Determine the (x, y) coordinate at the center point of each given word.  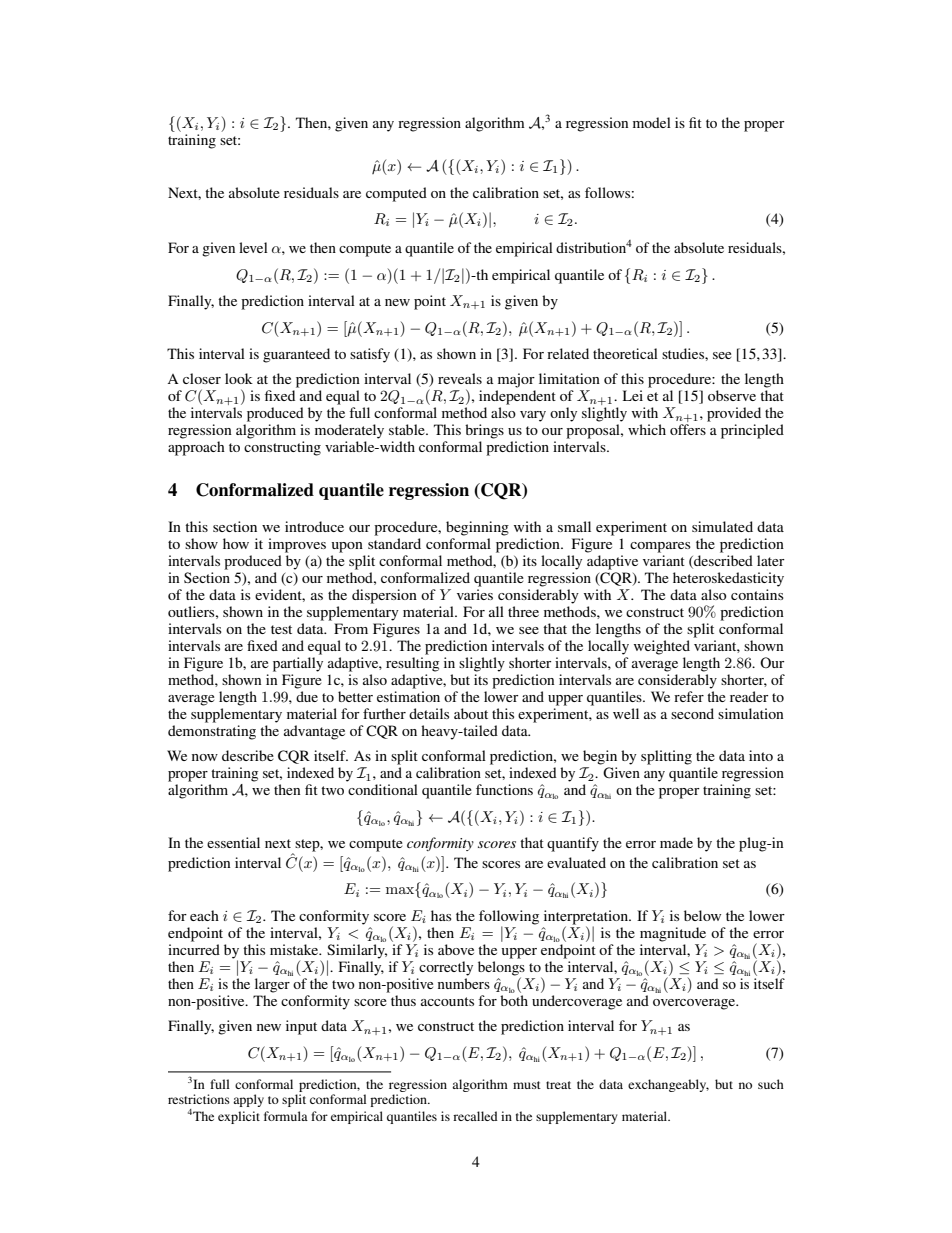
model (652, 122)
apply (248, 1100)
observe (732, 395)
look (239, 378)
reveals (460, 378)
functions (504, 789)
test (281, 629)
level (253, 247)
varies (475, 594)
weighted (662, 647)
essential (233, 842)
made (676, 842)
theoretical (625, 353)
